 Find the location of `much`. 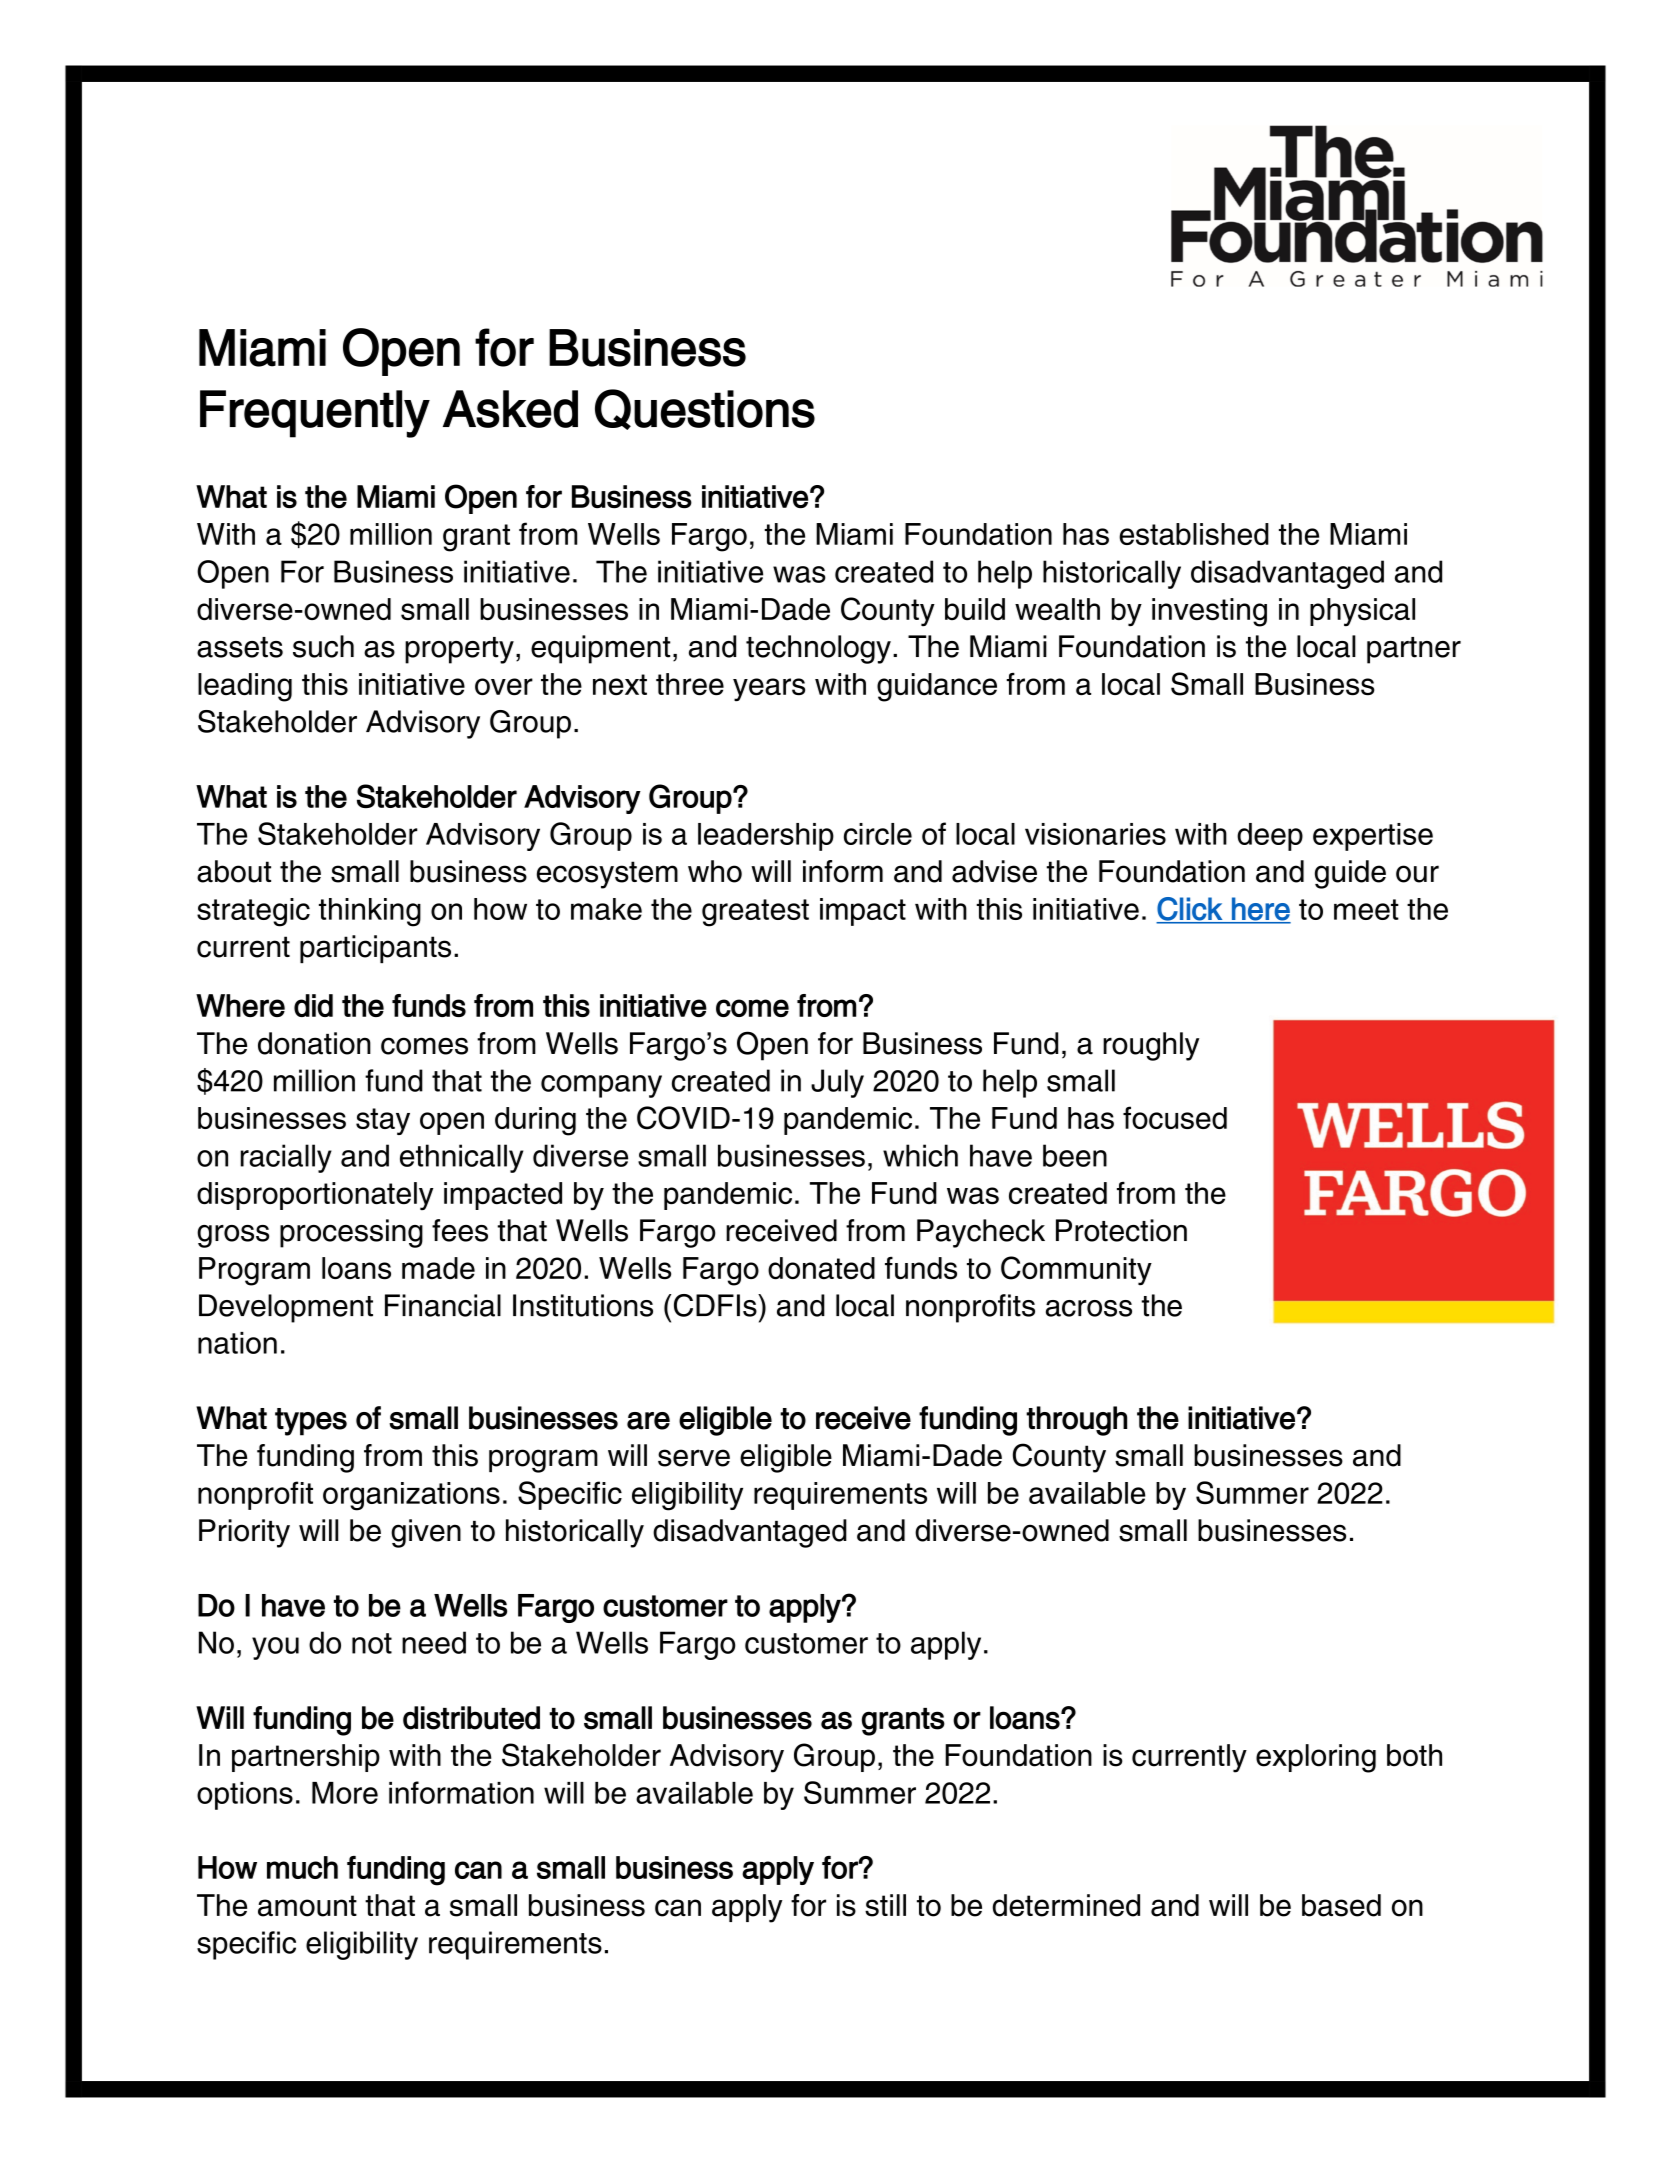

much is located at coordinates (302, 1867).
